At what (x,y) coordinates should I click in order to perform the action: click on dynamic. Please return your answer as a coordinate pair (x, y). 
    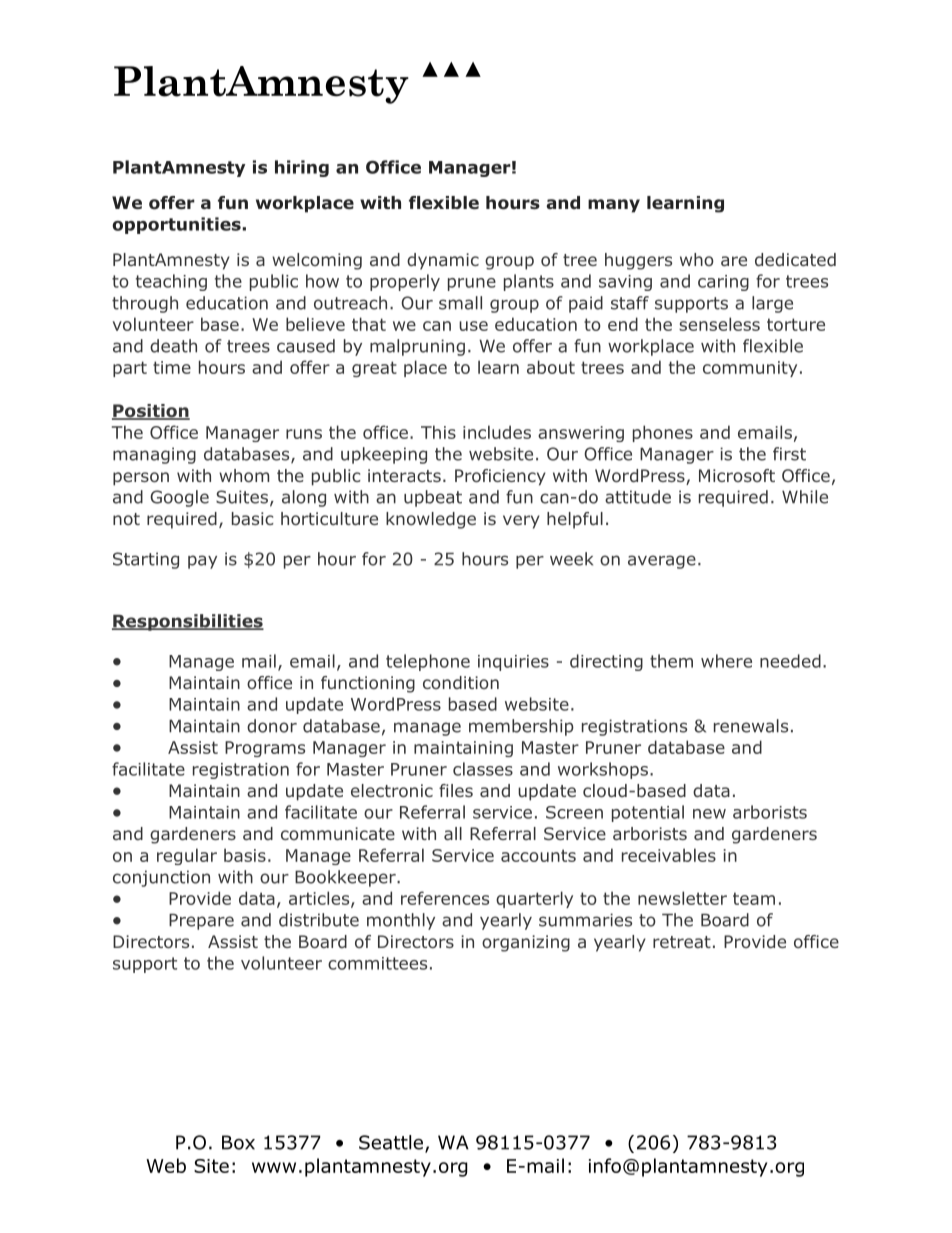
    Looking at the image, I should click on (443, 261).
